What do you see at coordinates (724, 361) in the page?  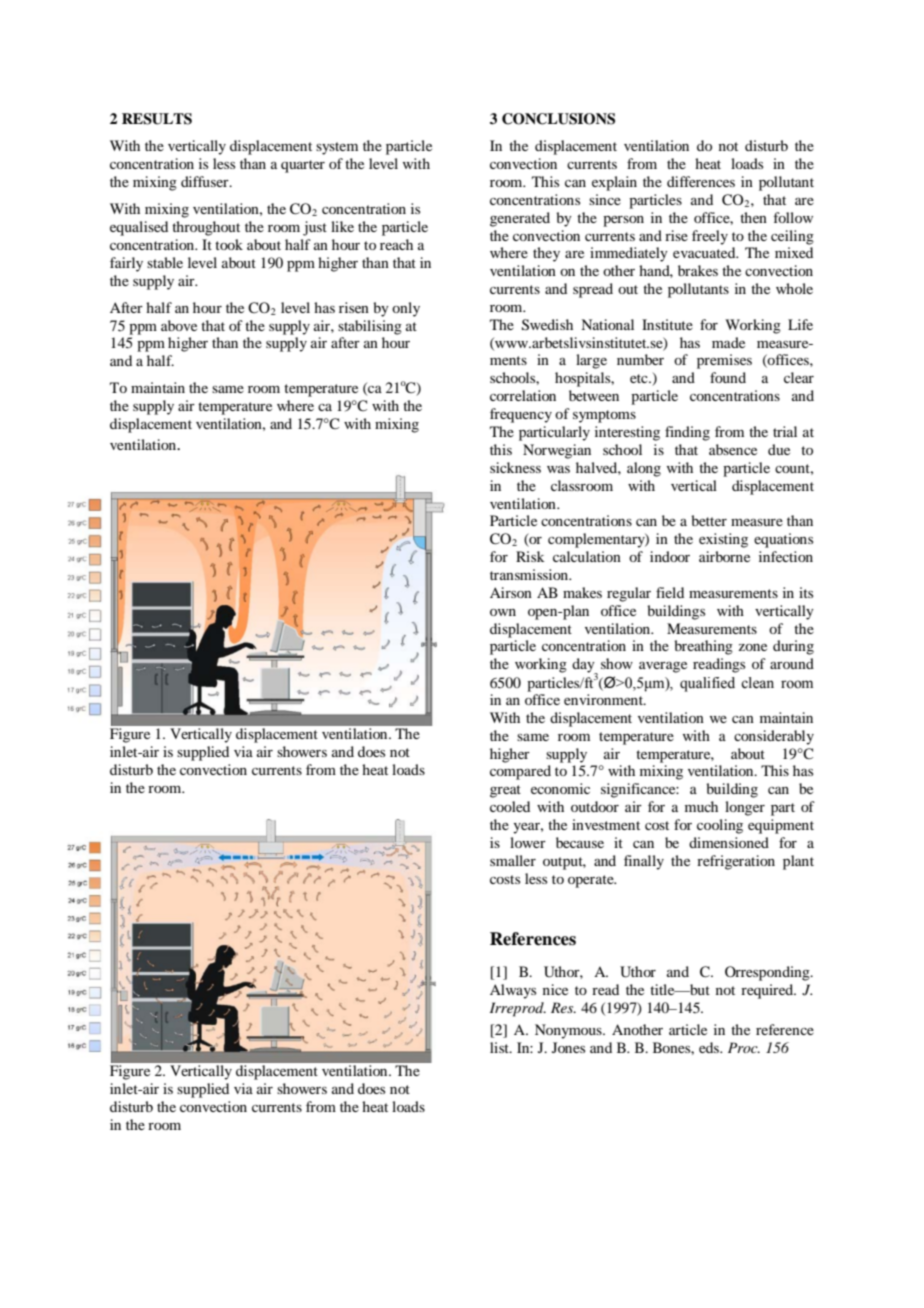 I see `premises` at bounding box center [724, 361].
